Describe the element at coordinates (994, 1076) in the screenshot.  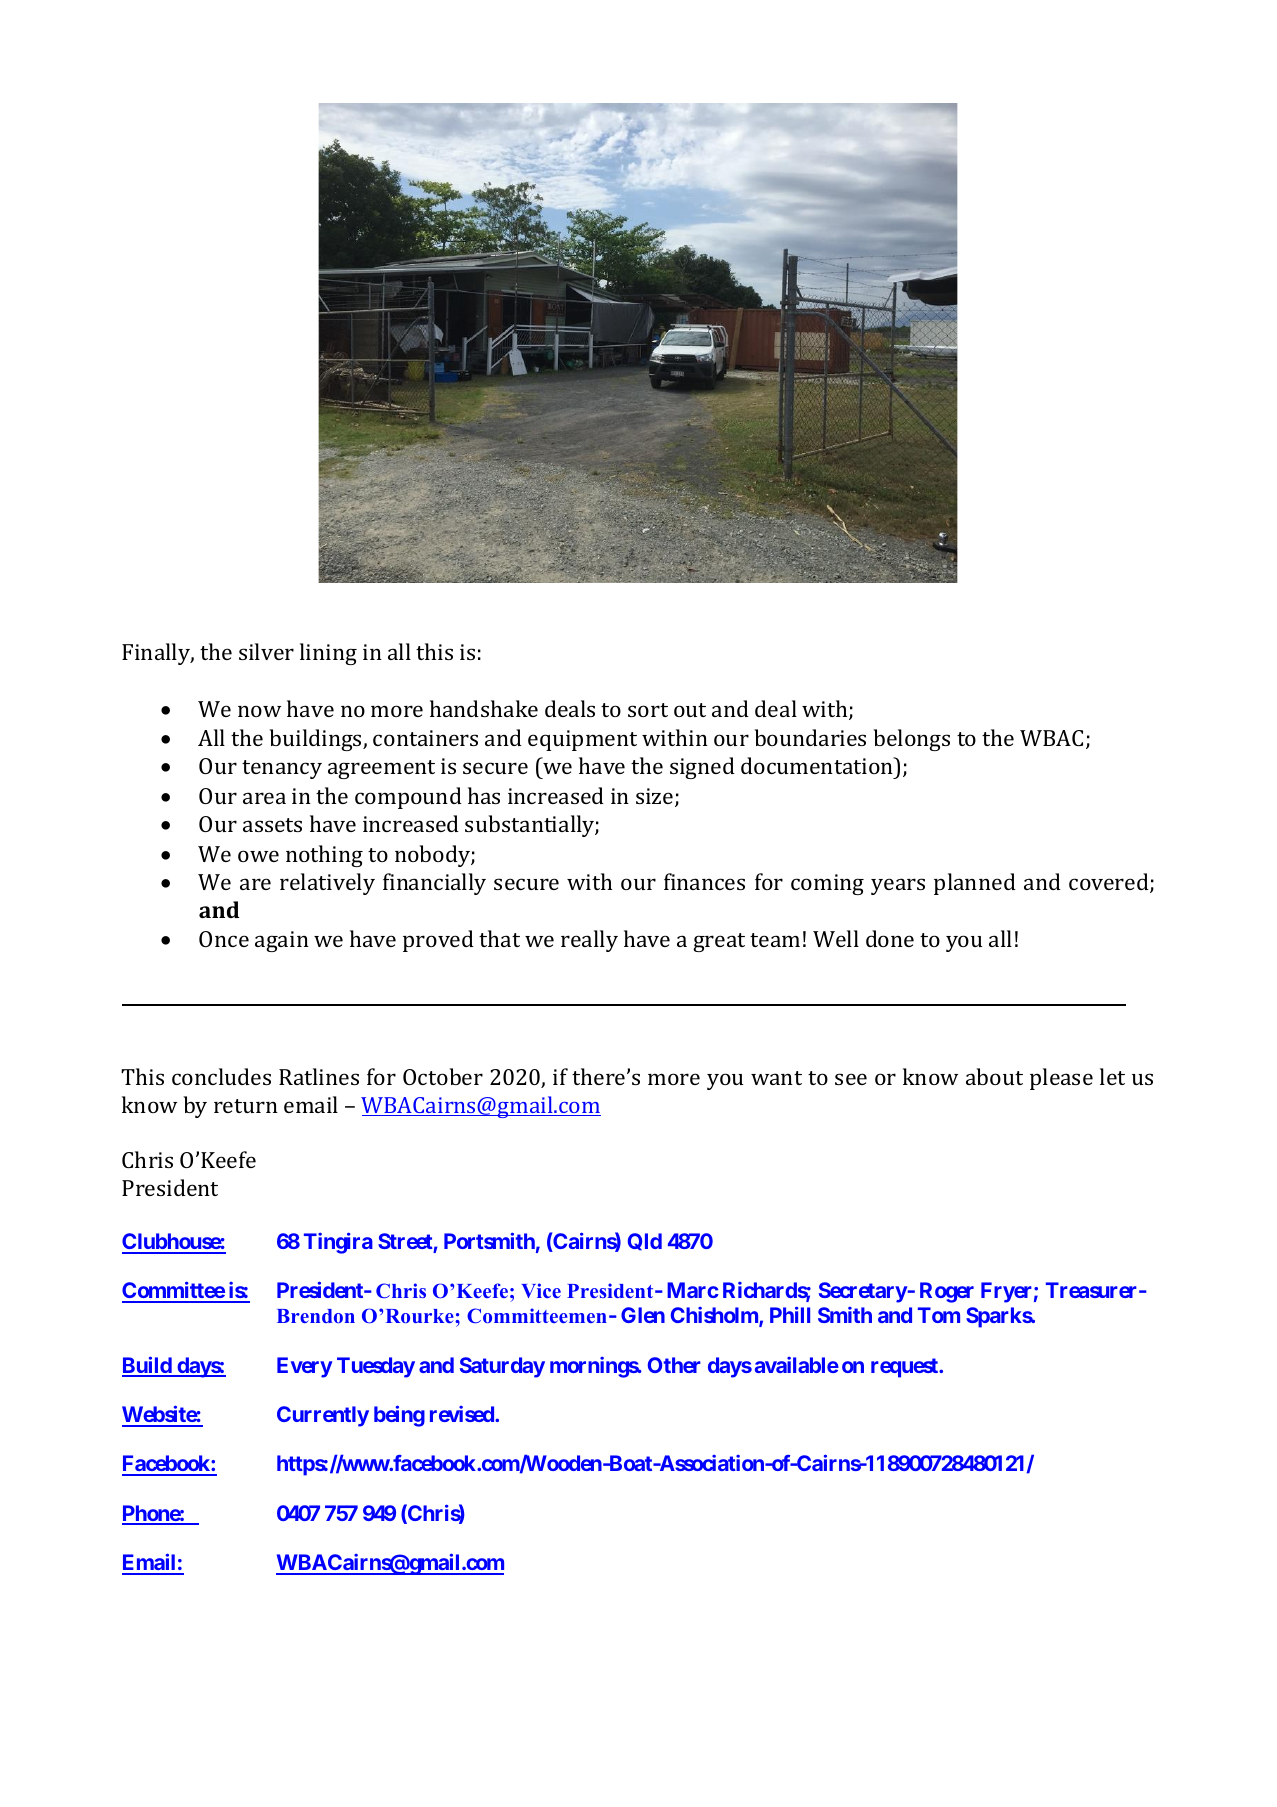
I see `about` at that location.
